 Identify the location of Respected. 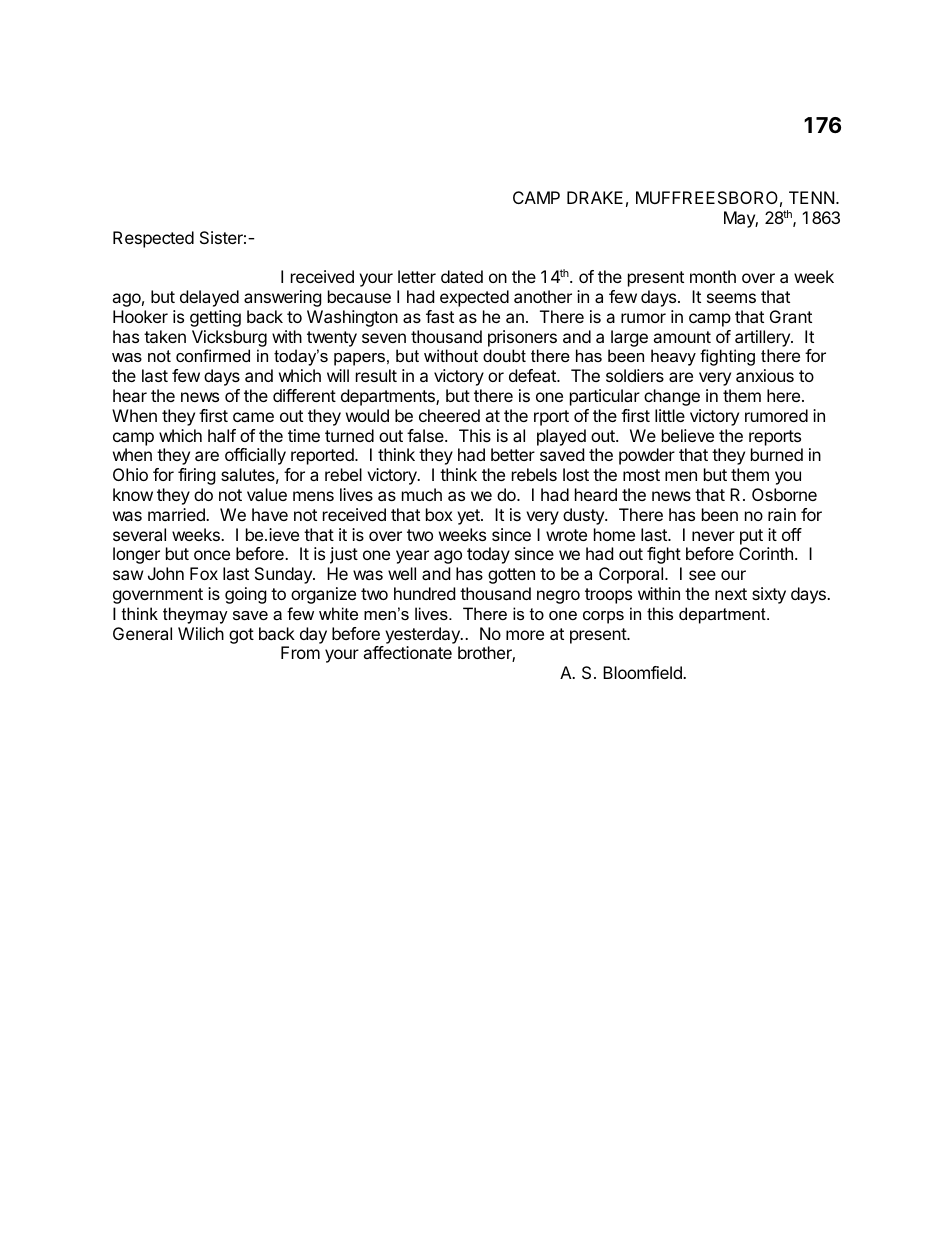
(153, 239).
